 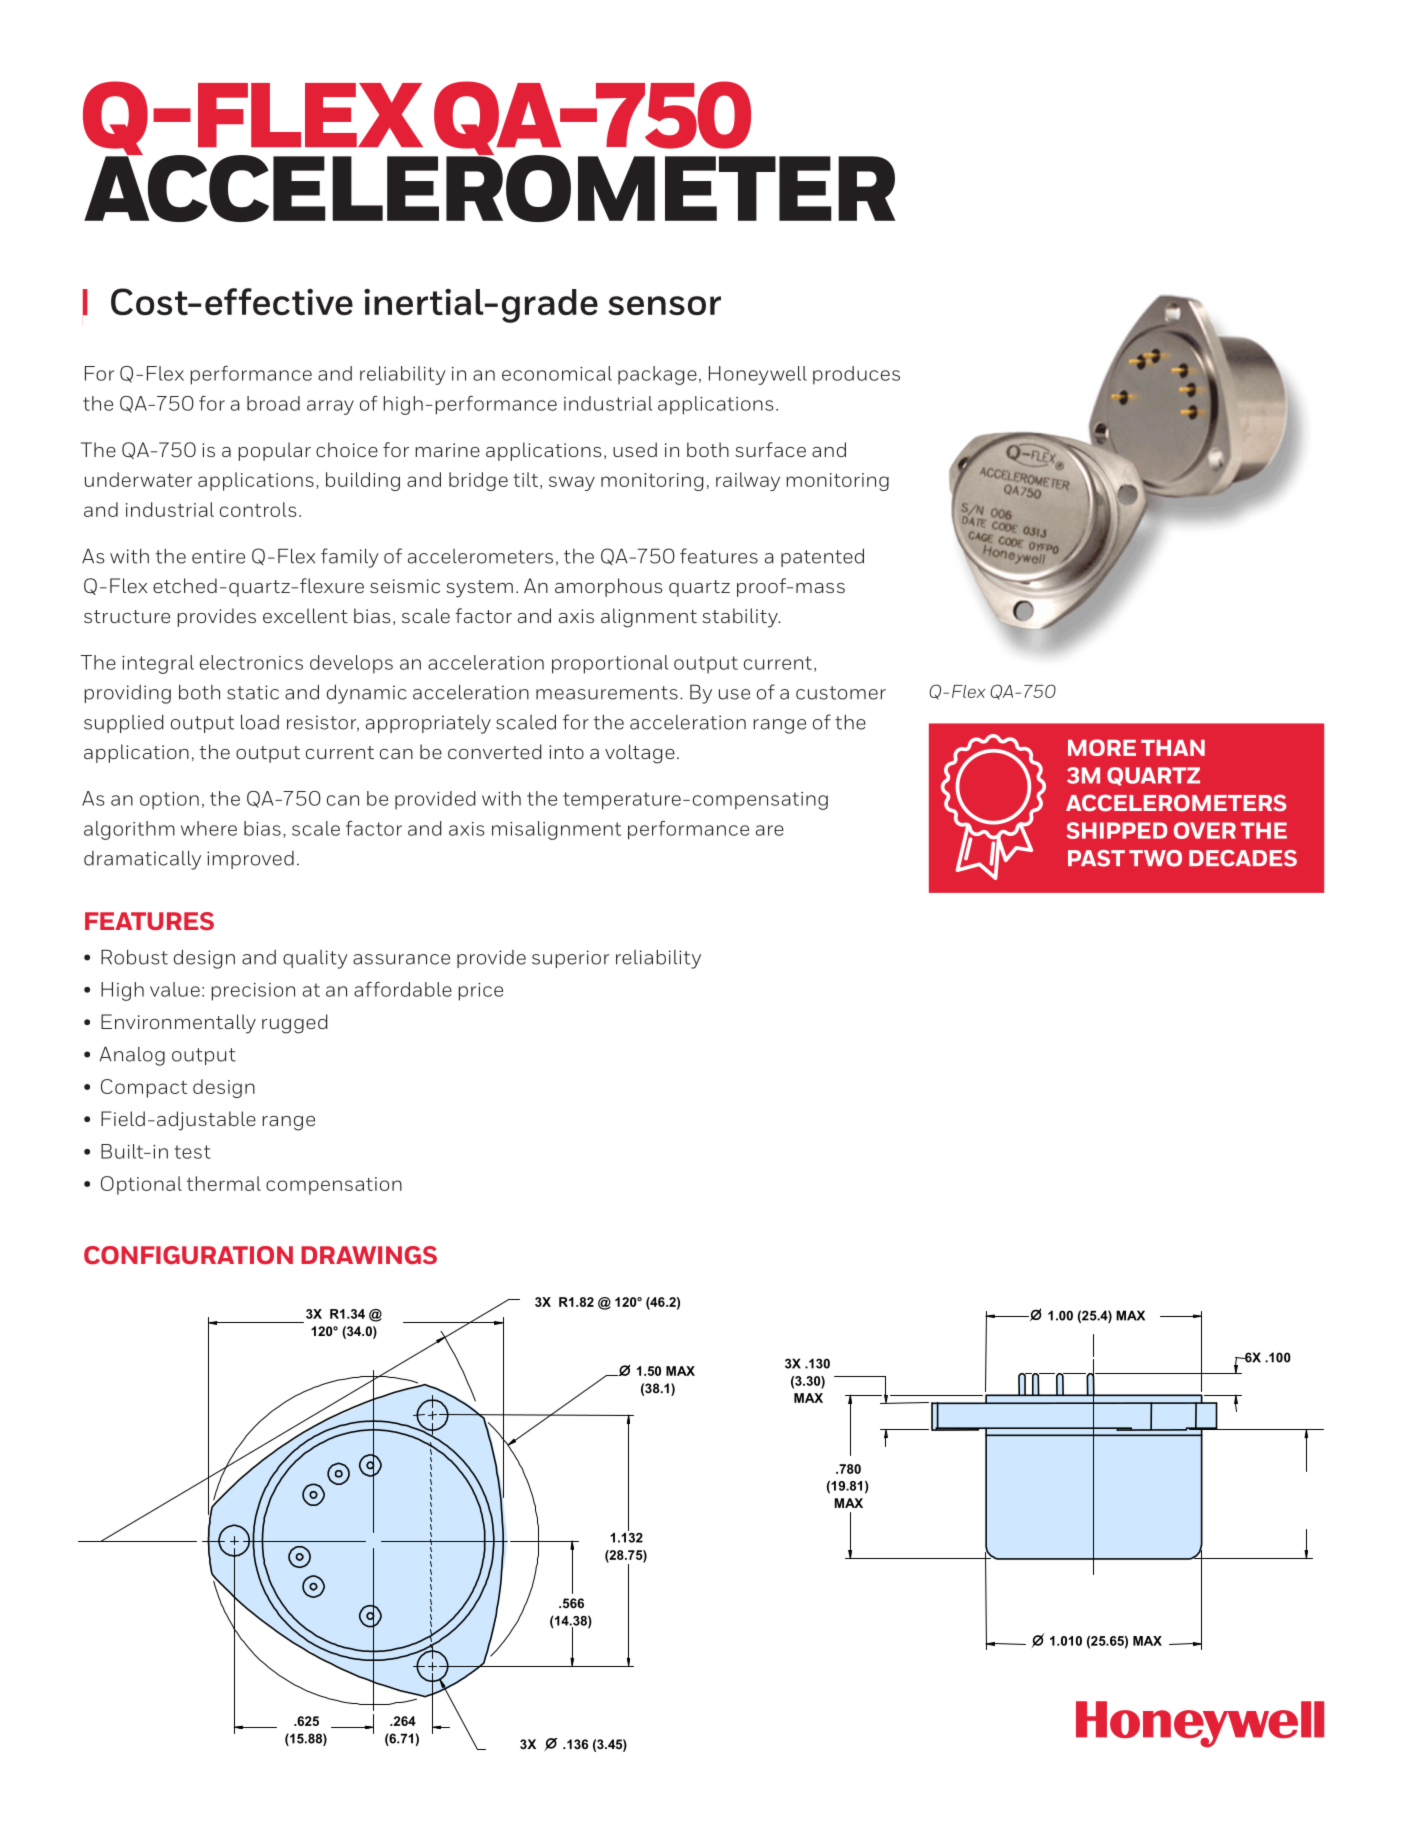 What do you see at coordinates (209, 828) in the screenshot?
I see `where` at bounding box center [209, 828].
